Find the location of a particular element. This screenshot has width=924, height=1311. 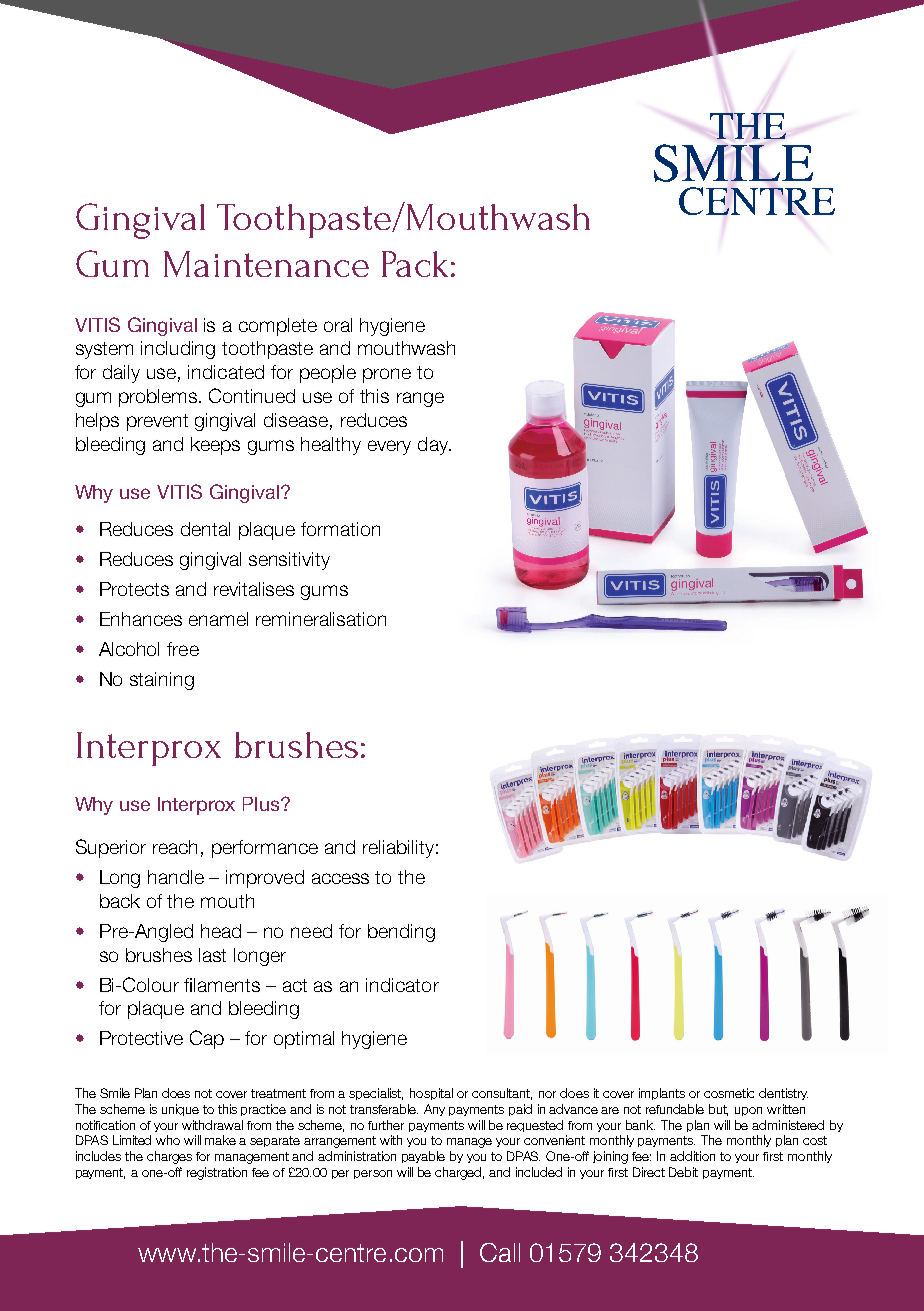

cosmetic is located at coordinates (729, 1093).
